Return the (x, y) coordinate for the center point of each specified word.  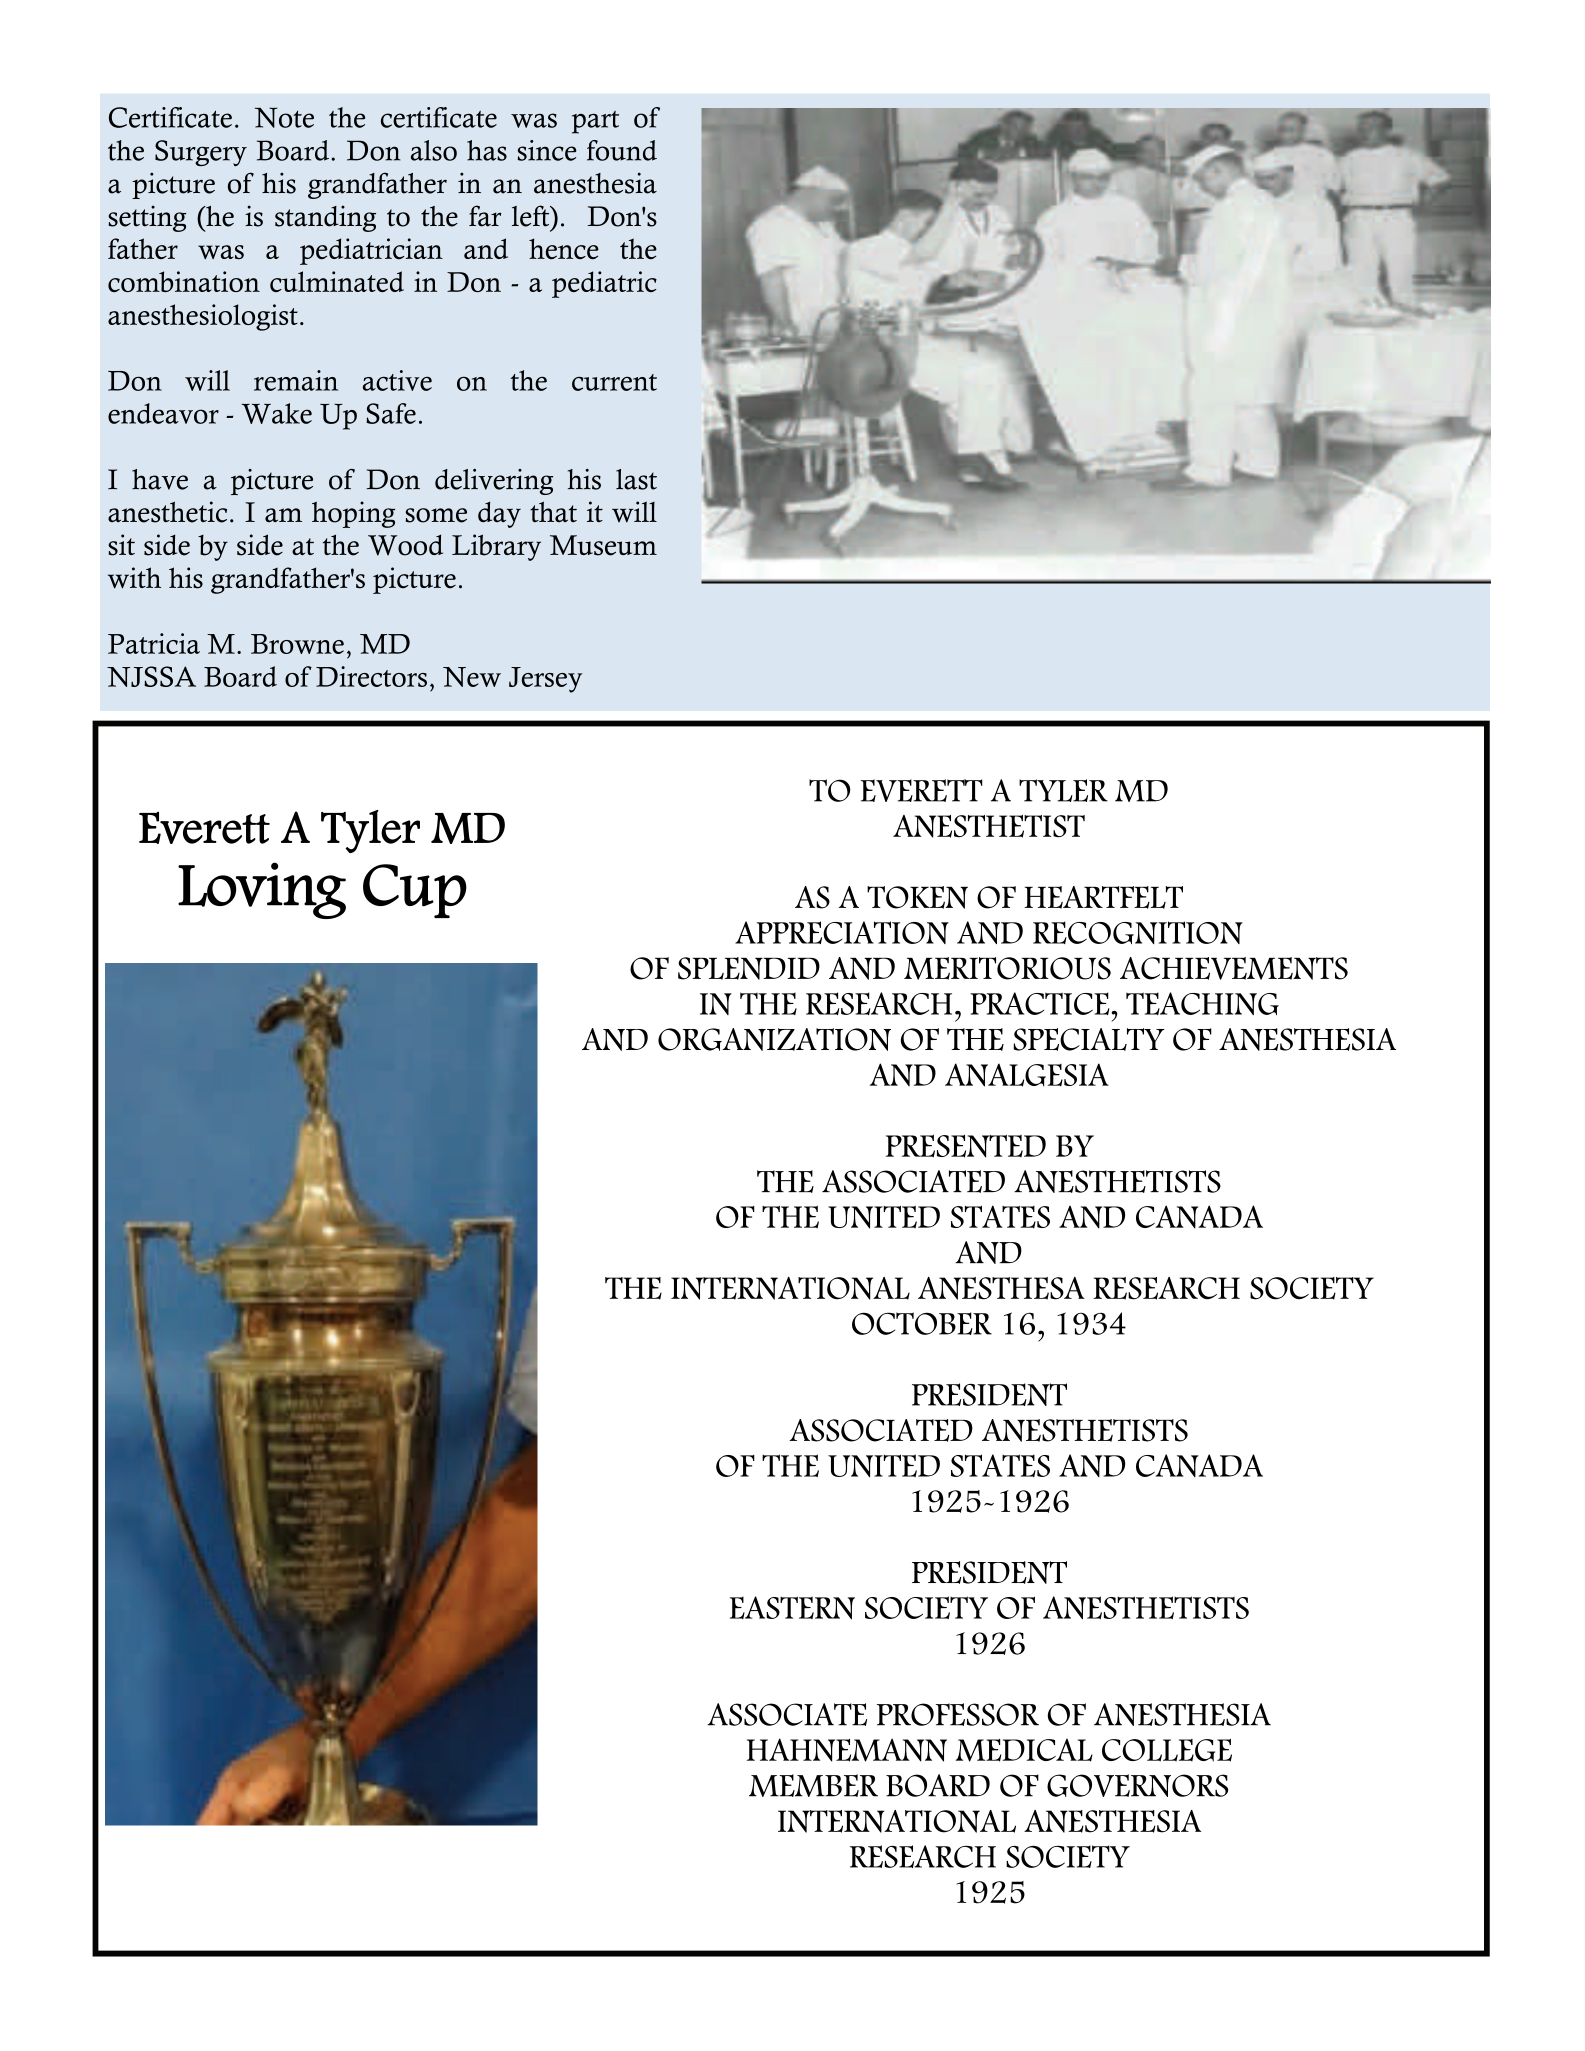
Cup (415, 891)
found (622, 150)
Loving (262, 890)
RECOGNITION (1138, 932)
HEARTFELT (1103, 897)
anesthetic (167, 512)
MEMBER (813, 1785)
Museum (603, 545)
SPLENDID (749, 968)
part (595, 122)
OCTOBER (922, 1323)
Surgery (201, 153)
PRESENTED (966, 1146)
